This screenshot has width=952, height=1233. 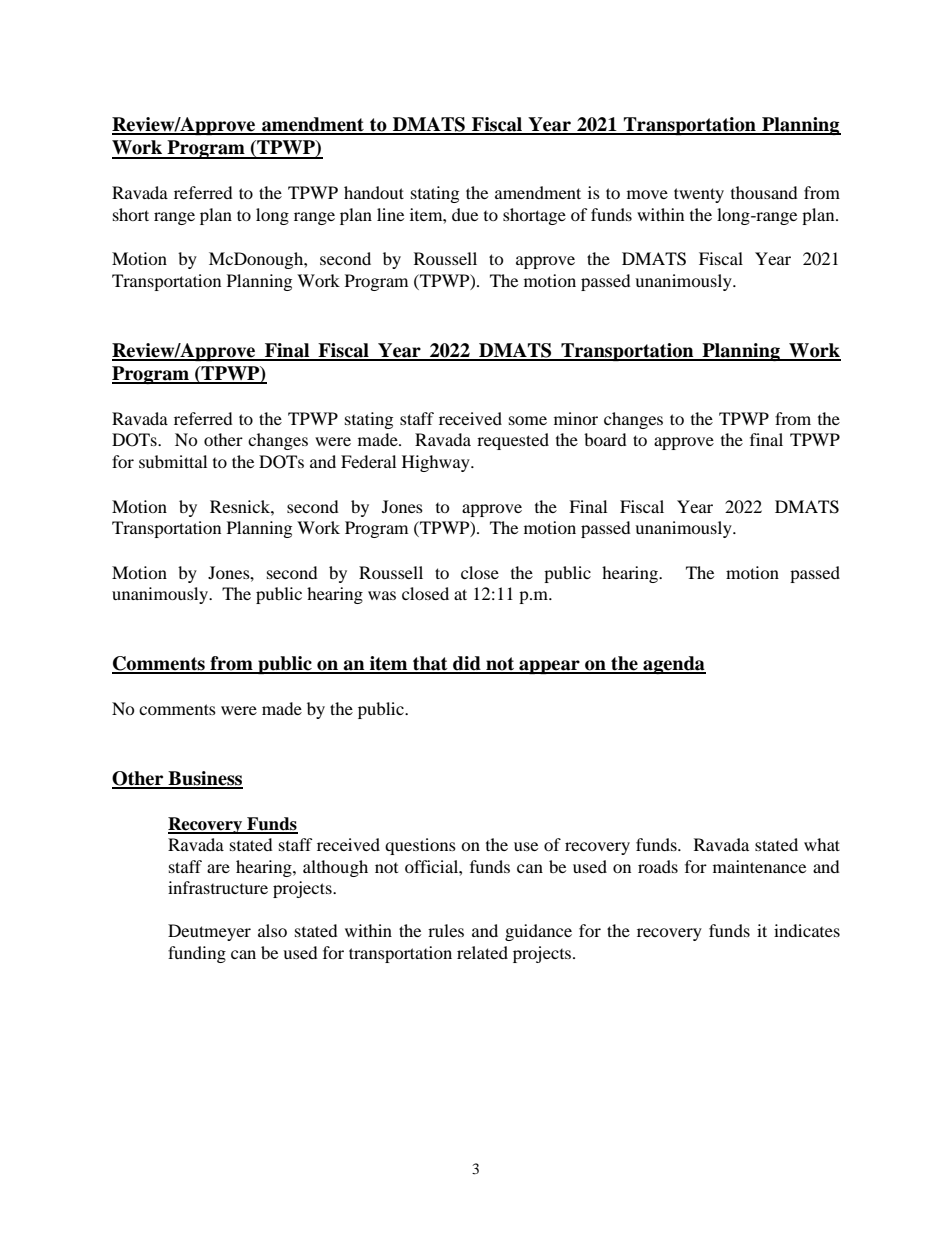 What do you see at coordinates (374, 192) in the screenshot?
I see `handout` at bounding box center [374, 192].
